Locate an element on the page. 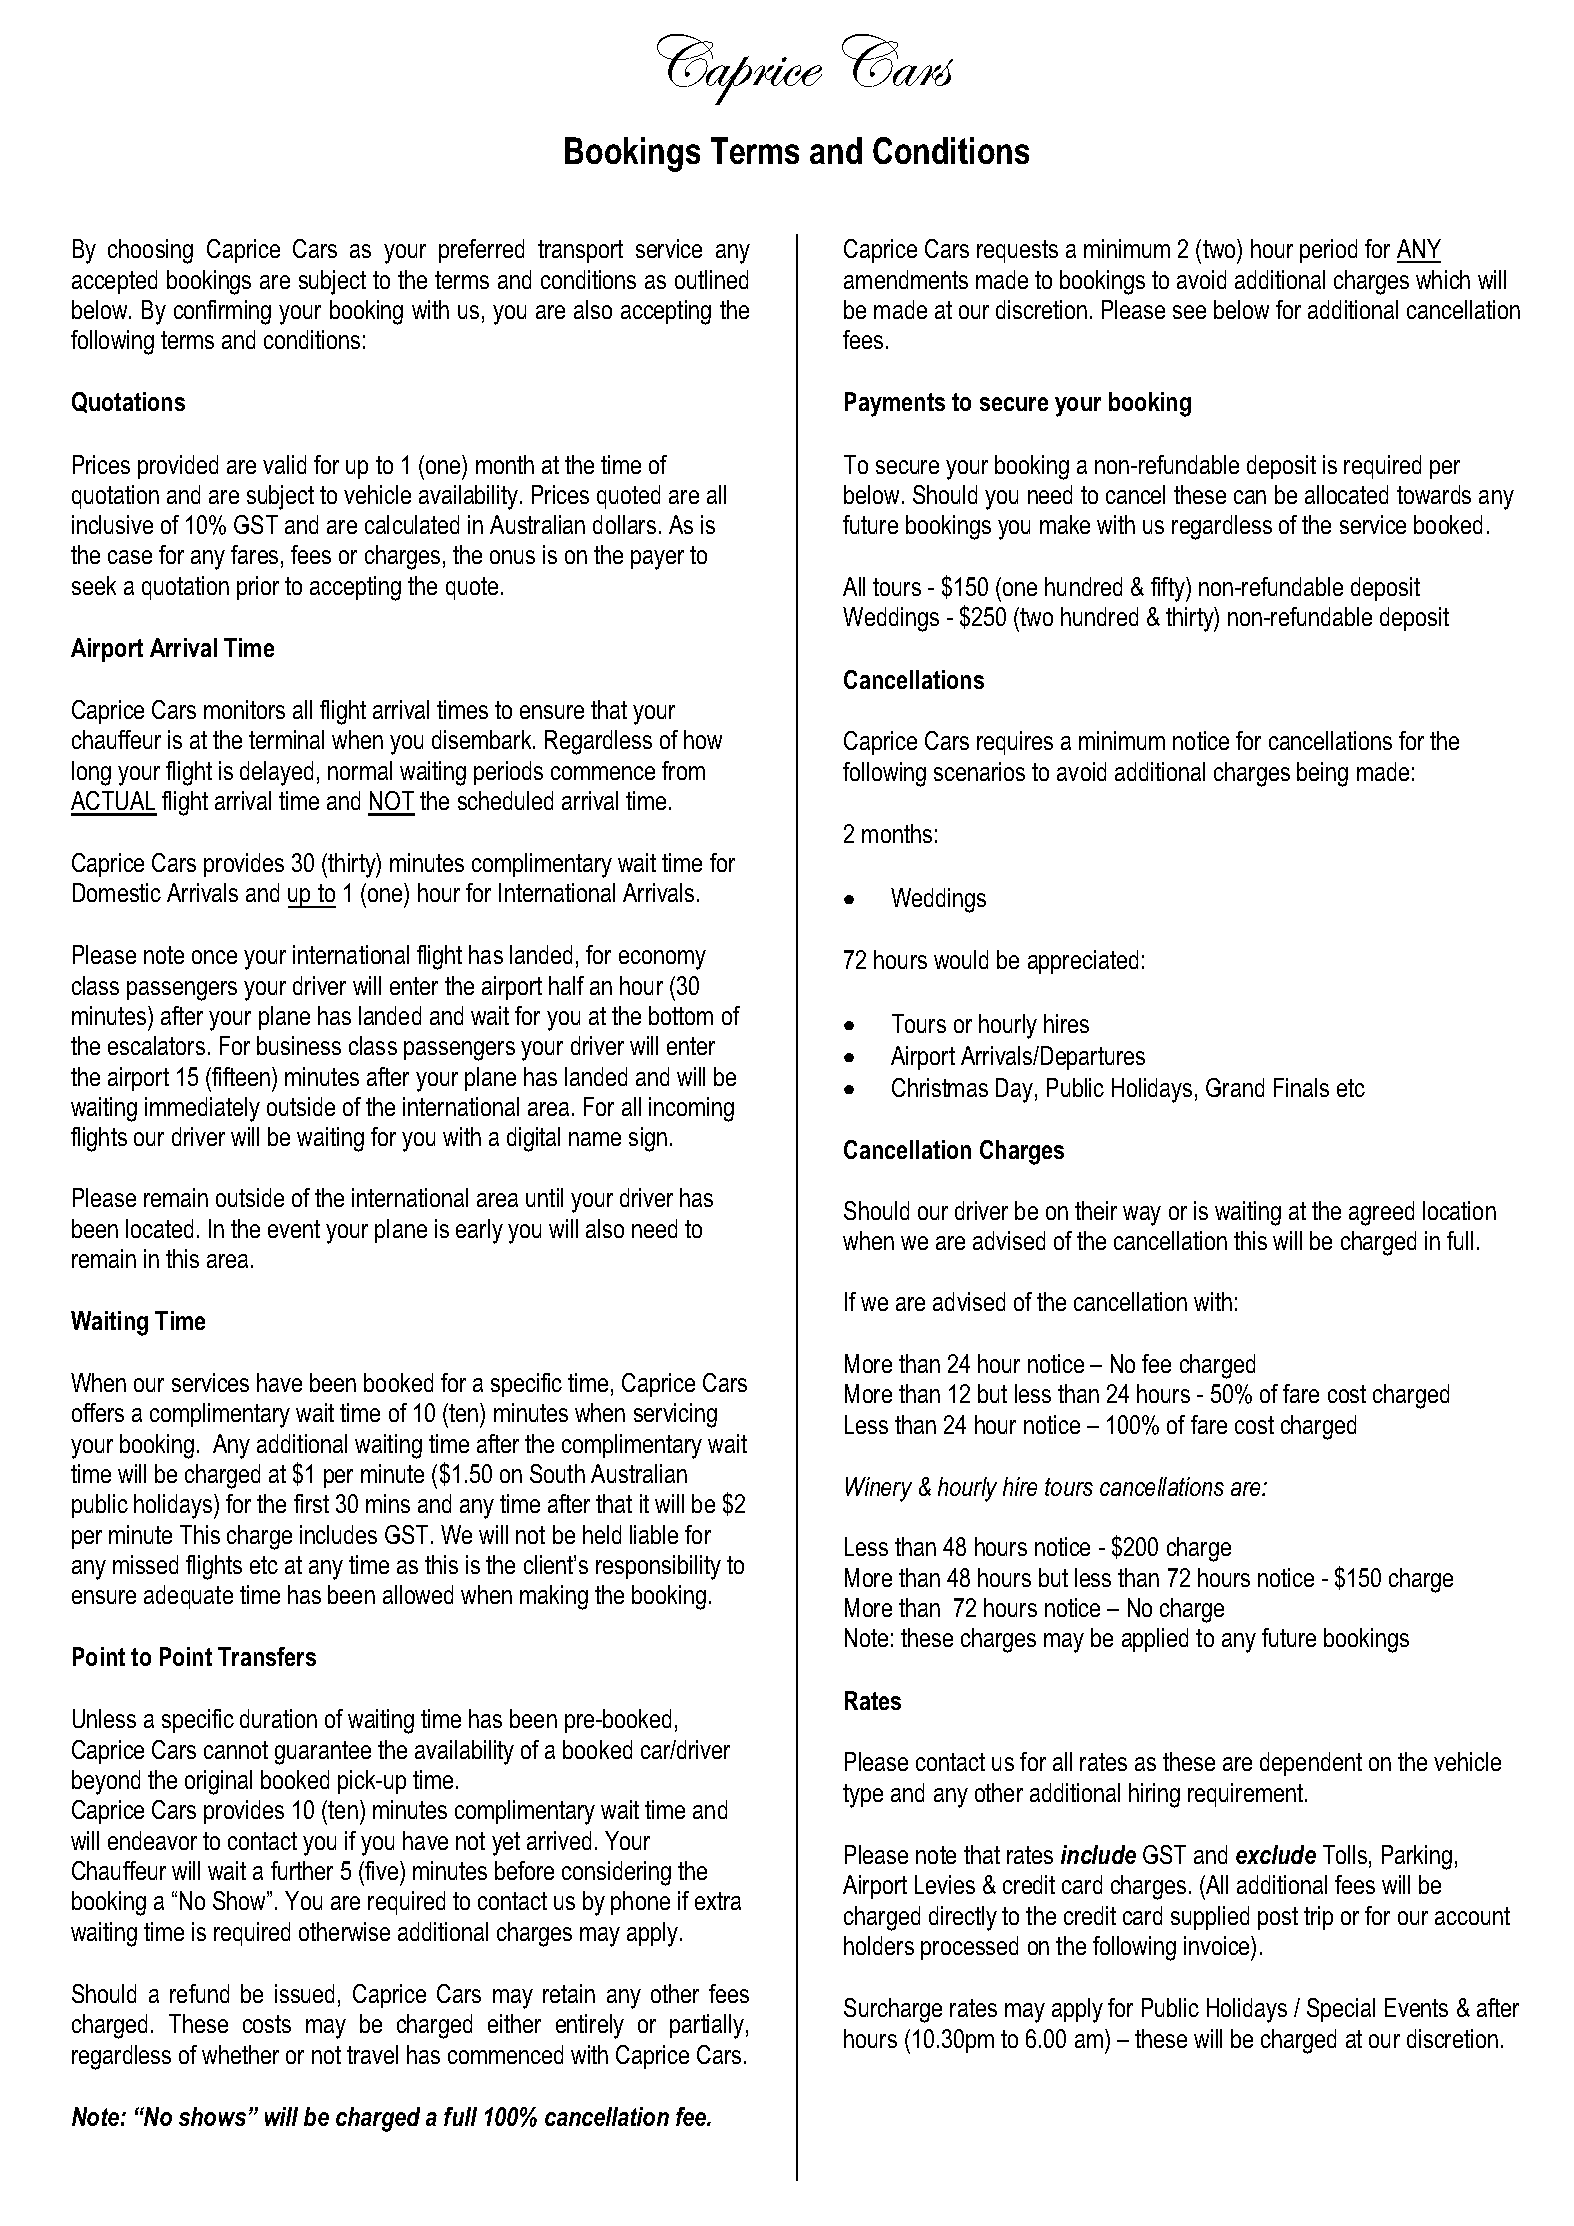 The width and height of the image is (1574, 2226). Special is located at coordinates (1341, 2010).
